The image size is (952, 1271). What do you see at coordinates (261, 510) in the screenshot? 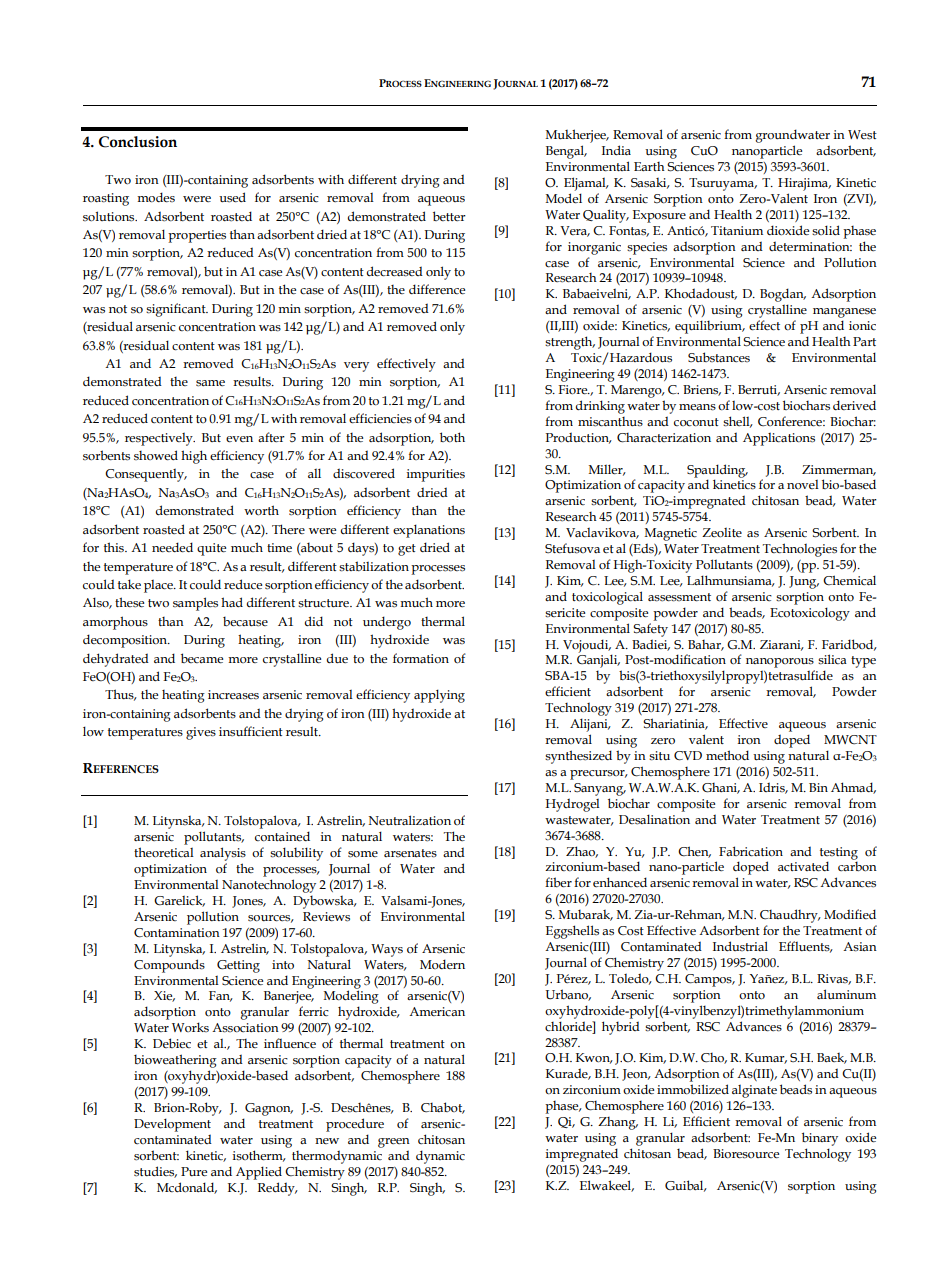
I see `worth` at bounding box center [261, 510].
